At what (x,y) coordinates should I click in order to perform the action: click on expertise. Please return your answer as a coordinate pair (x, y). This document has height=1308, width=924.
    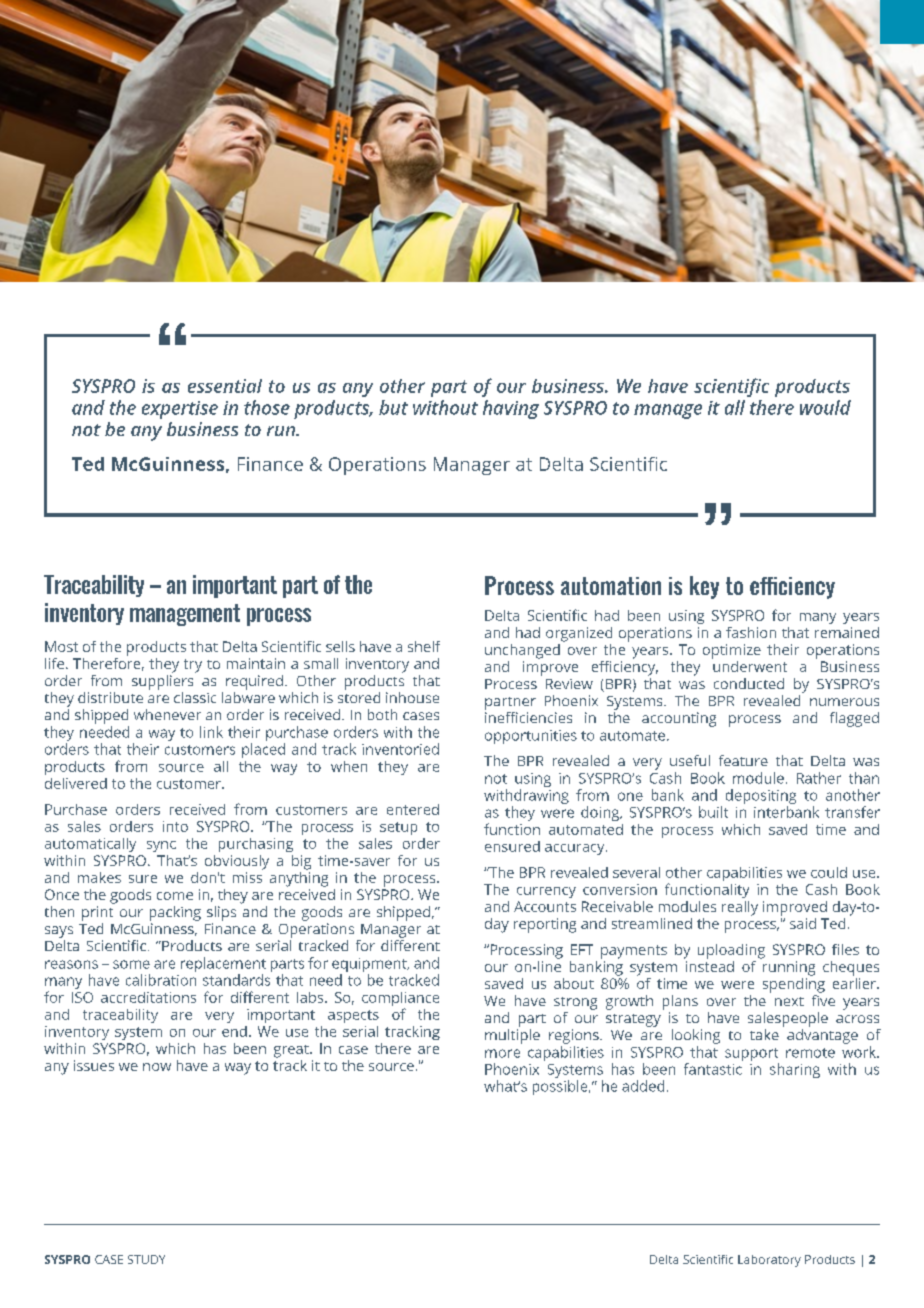
    Looking at the image, I should click on (180, 410).
